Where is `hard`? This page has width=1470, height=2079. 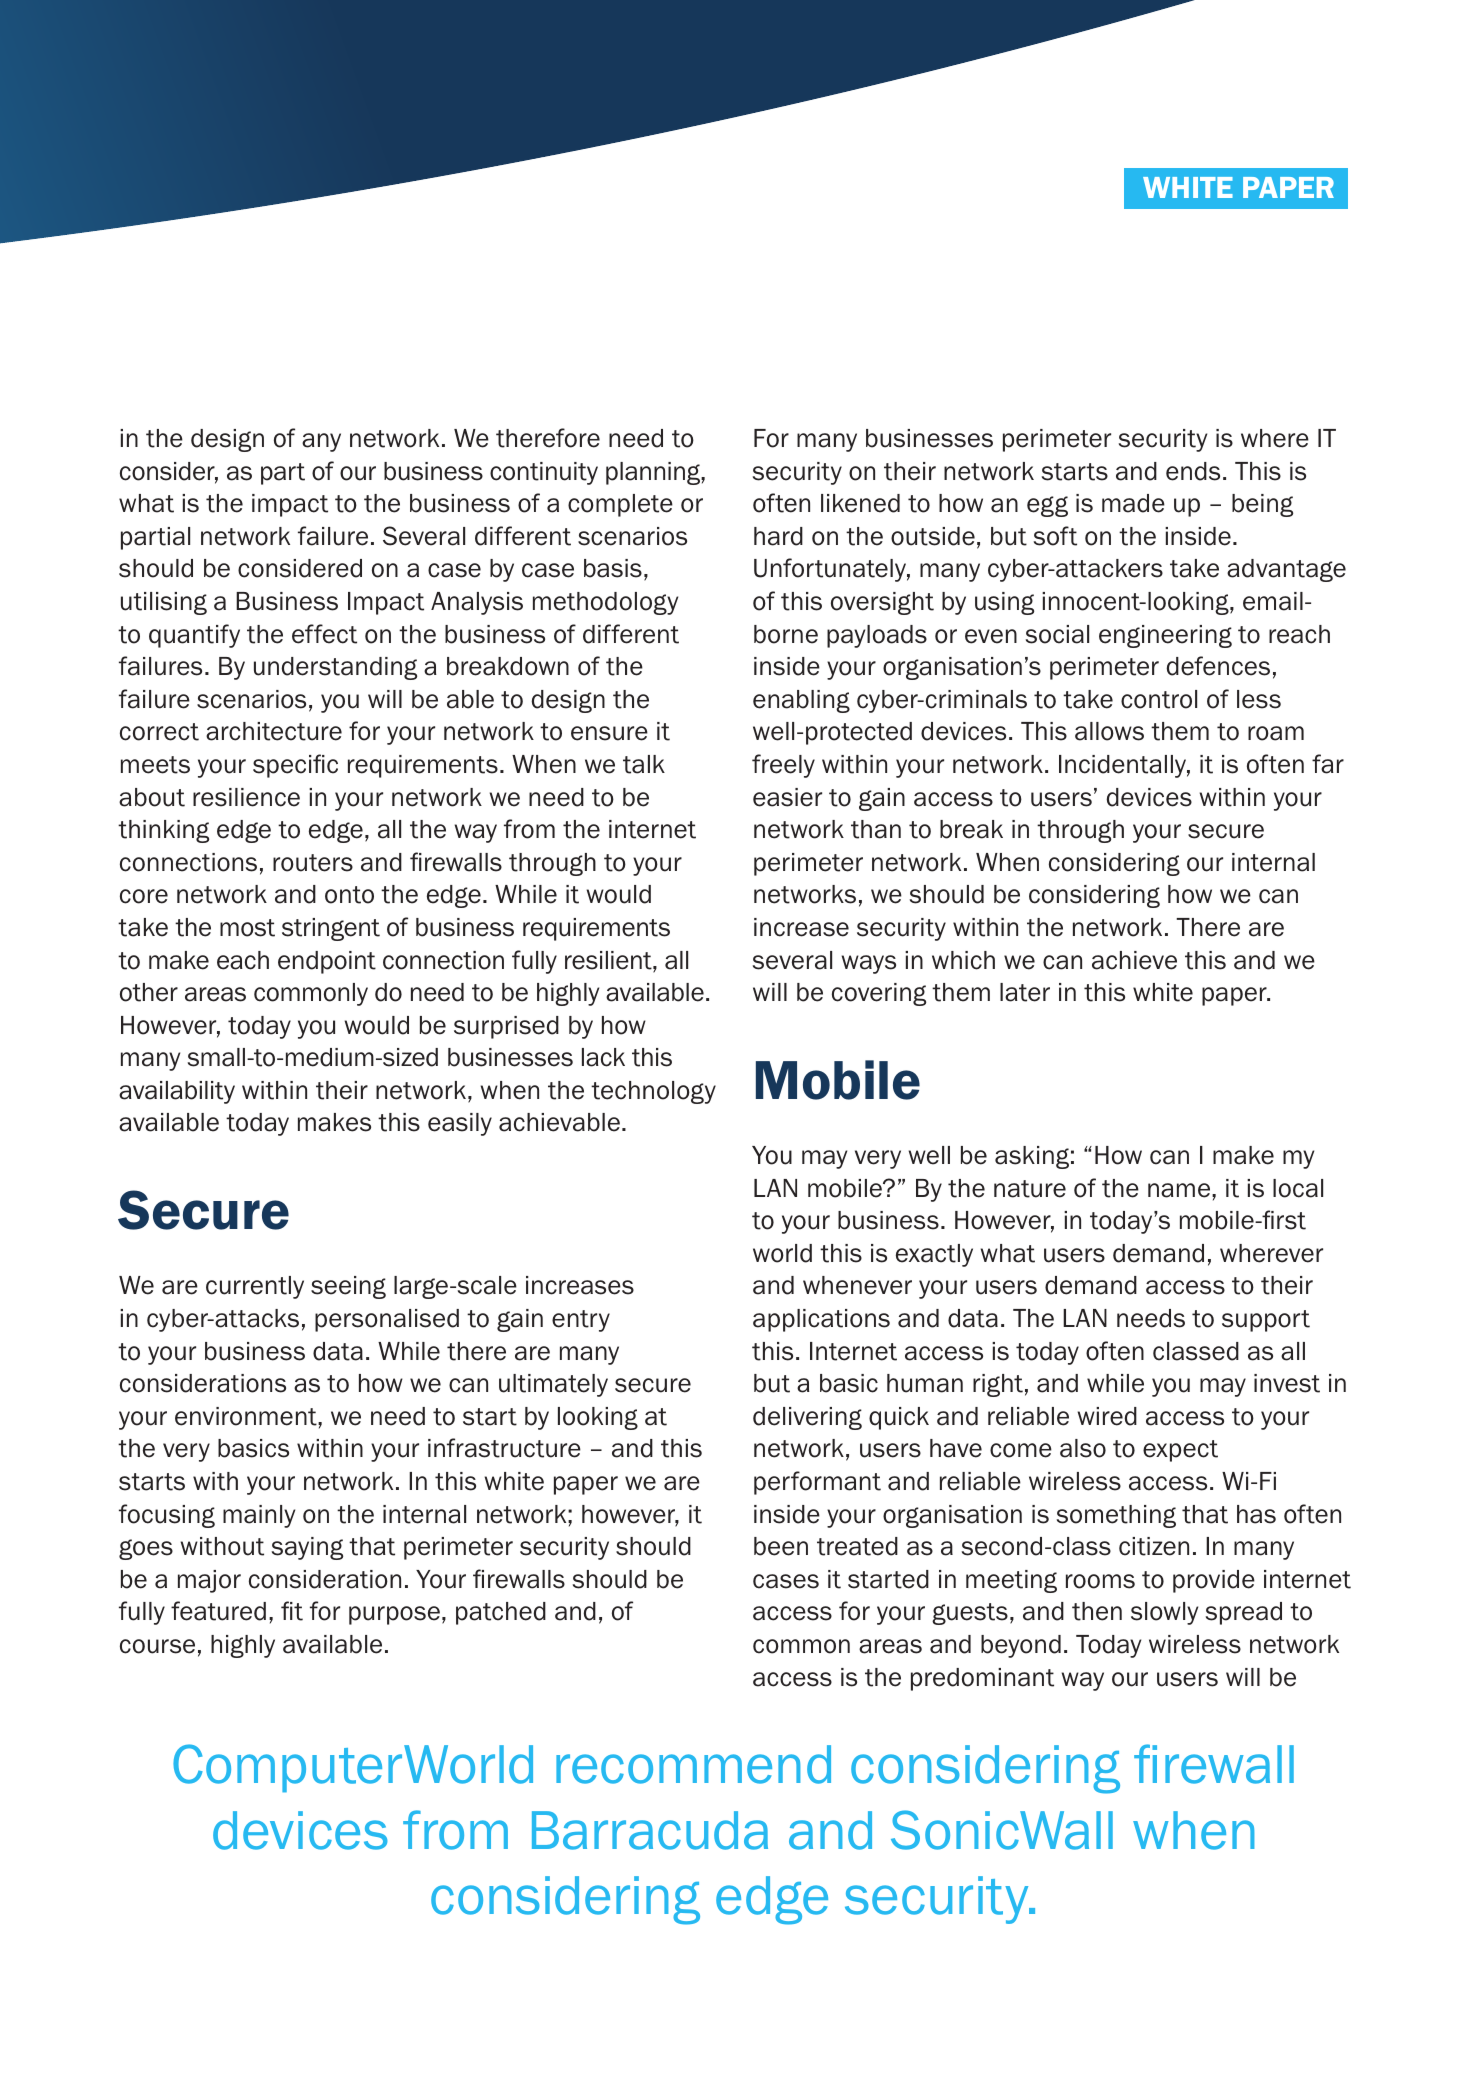 hard is located at coordinates (778, 536).
